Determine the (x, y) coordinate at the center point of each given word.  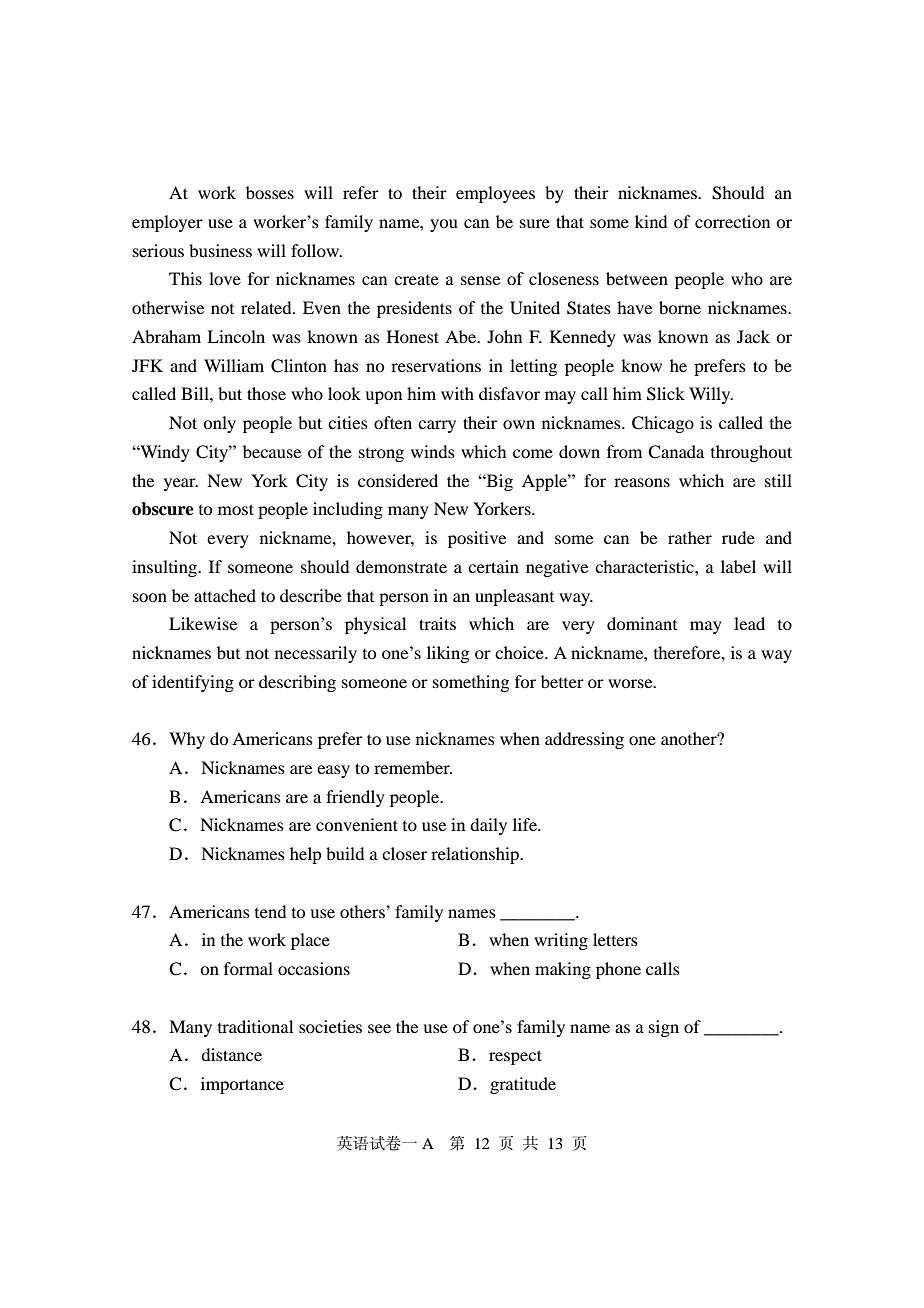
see (379, 1028)
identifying (193, 683)
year (181, 484)
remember (413, 767)
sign (664, 1028)
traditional (255, 1026)
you (444, 225)
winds (433, 451)
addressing (584, 740)
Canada (676, 452)
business (220, 250)
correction (732, 221)
